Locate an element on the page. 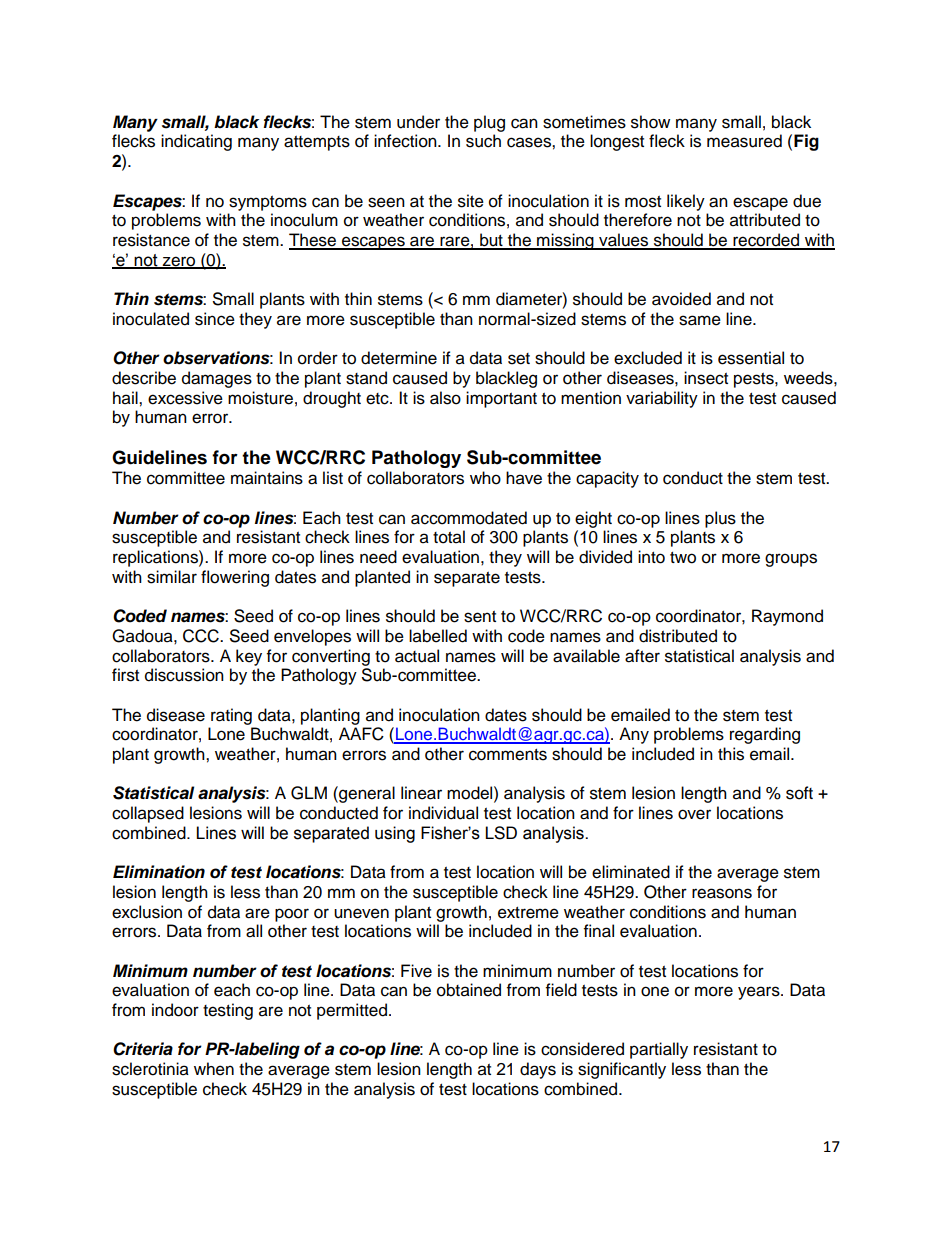  maintains is located at coordinates (267, 478).
